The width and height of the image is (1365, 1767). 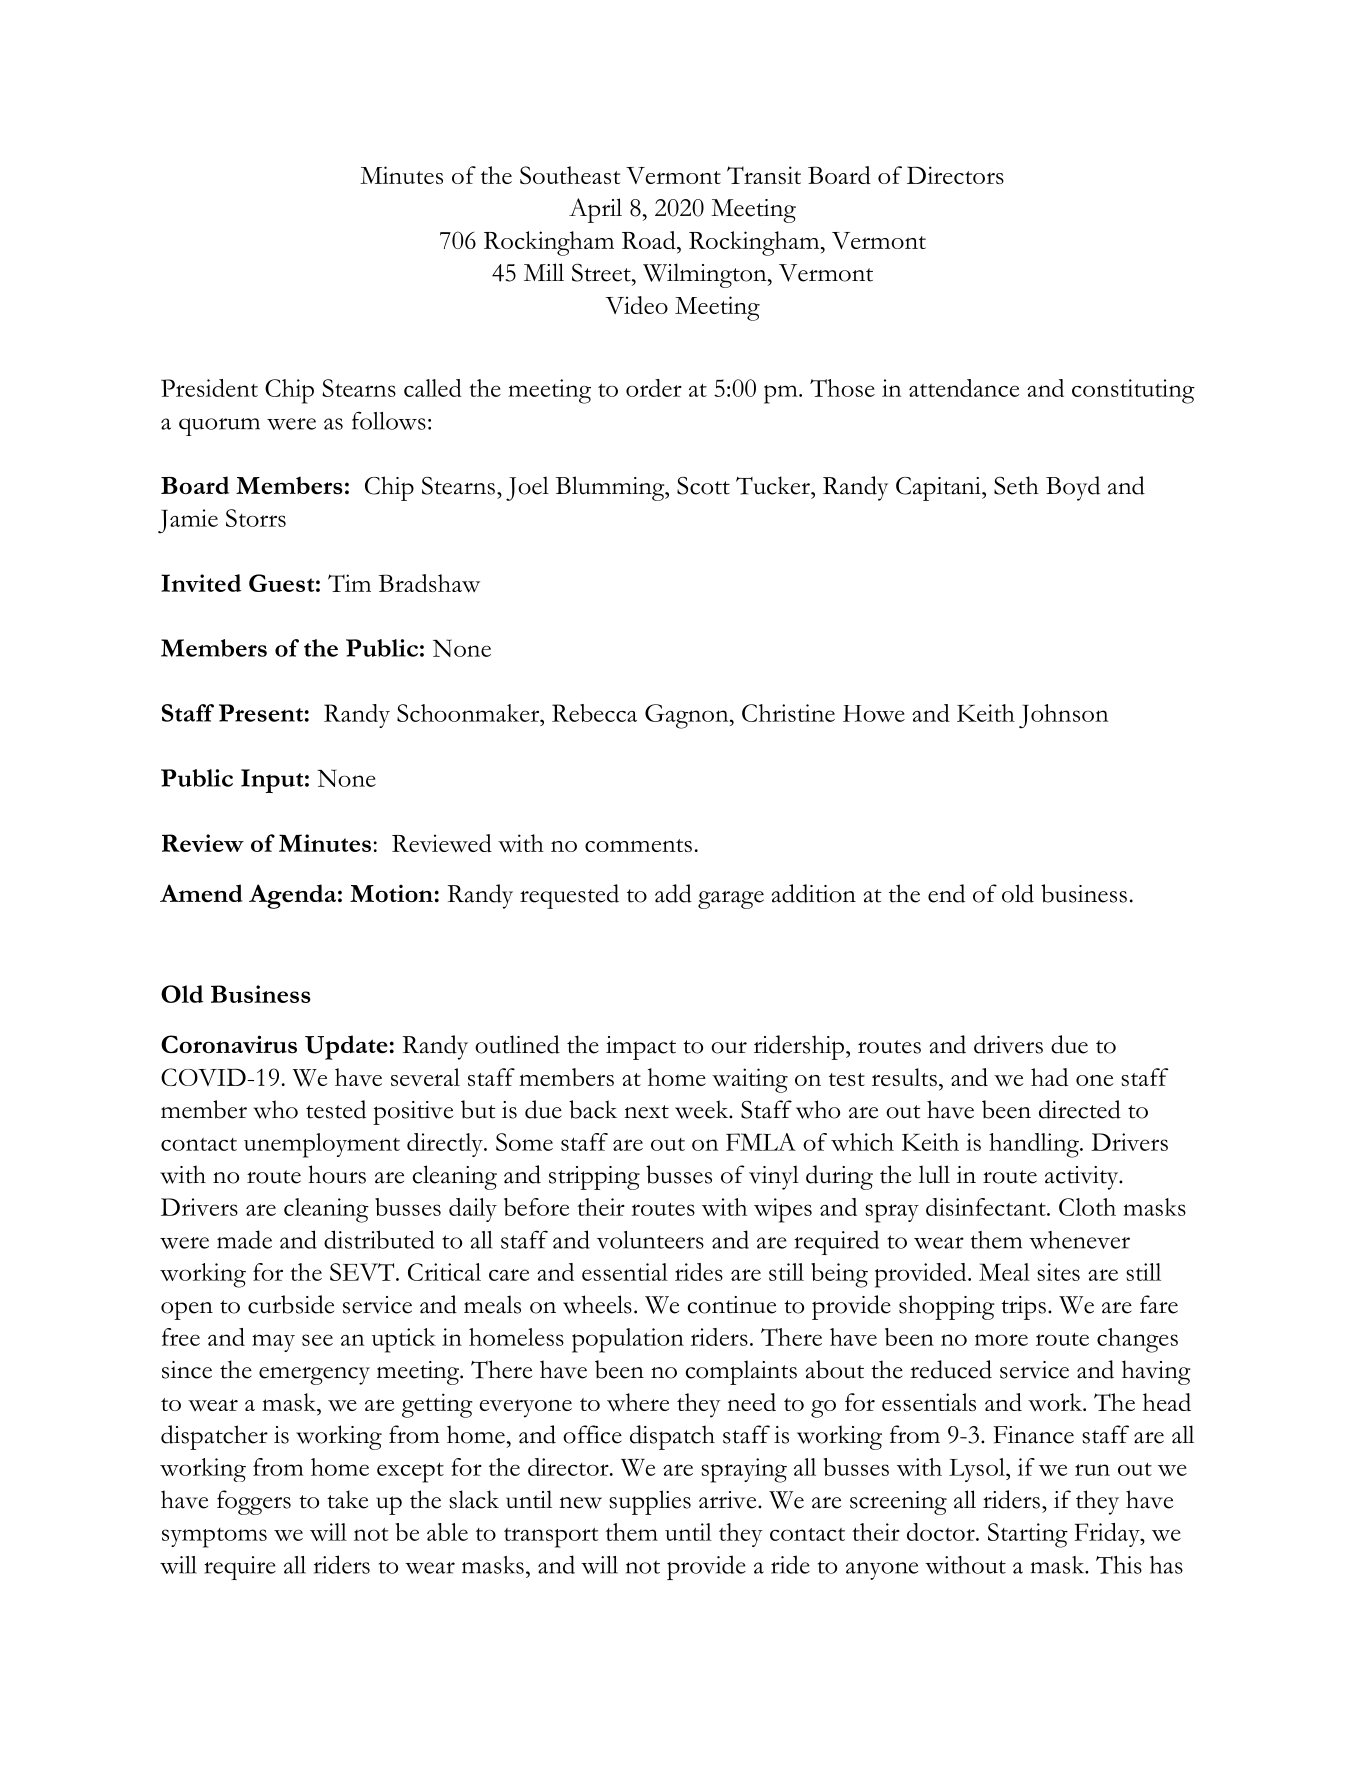 I want to click on Road, so click(x=650, y=240).
